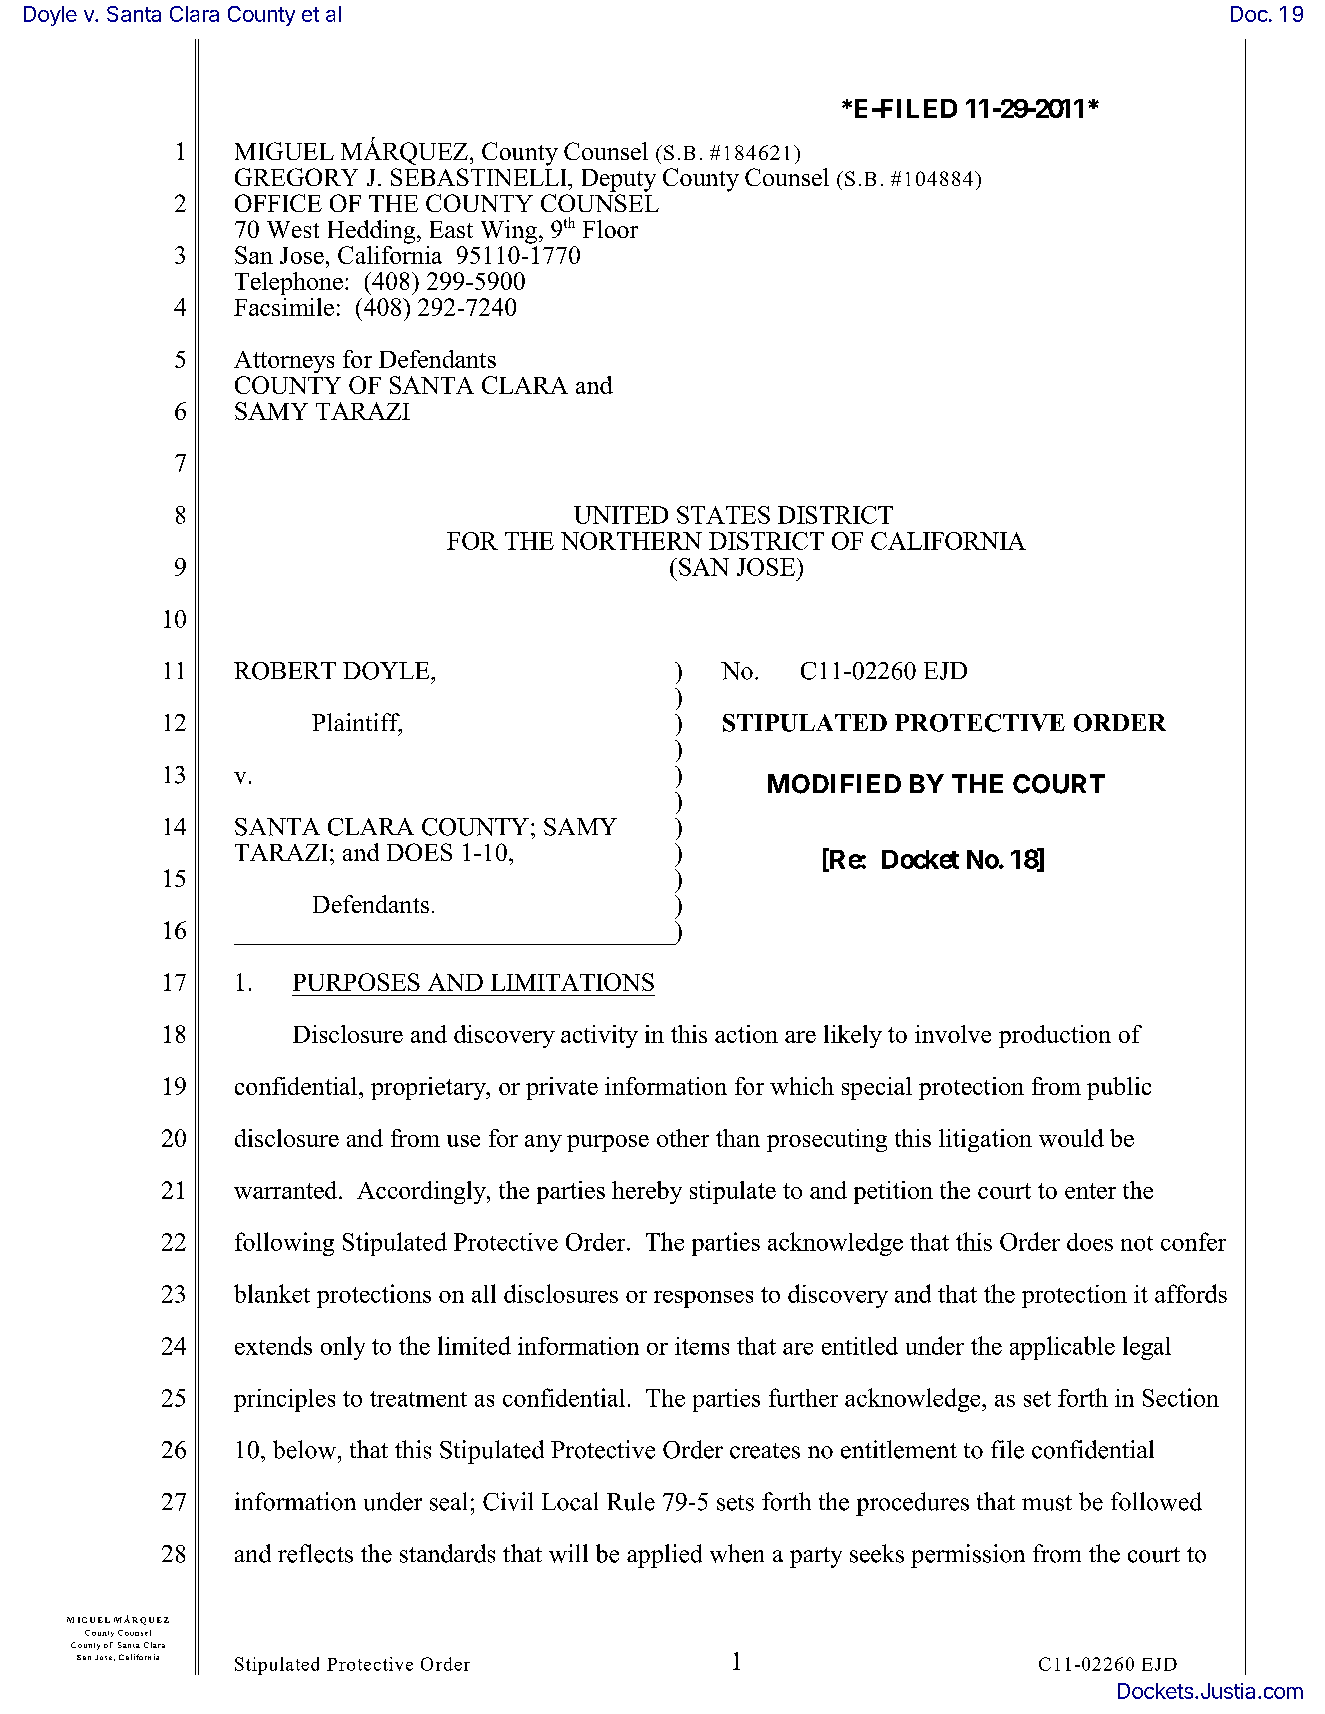  What do you see at coordinates (610, 229) in the document?
I see `Floor` at bounding box center [610, 229].
